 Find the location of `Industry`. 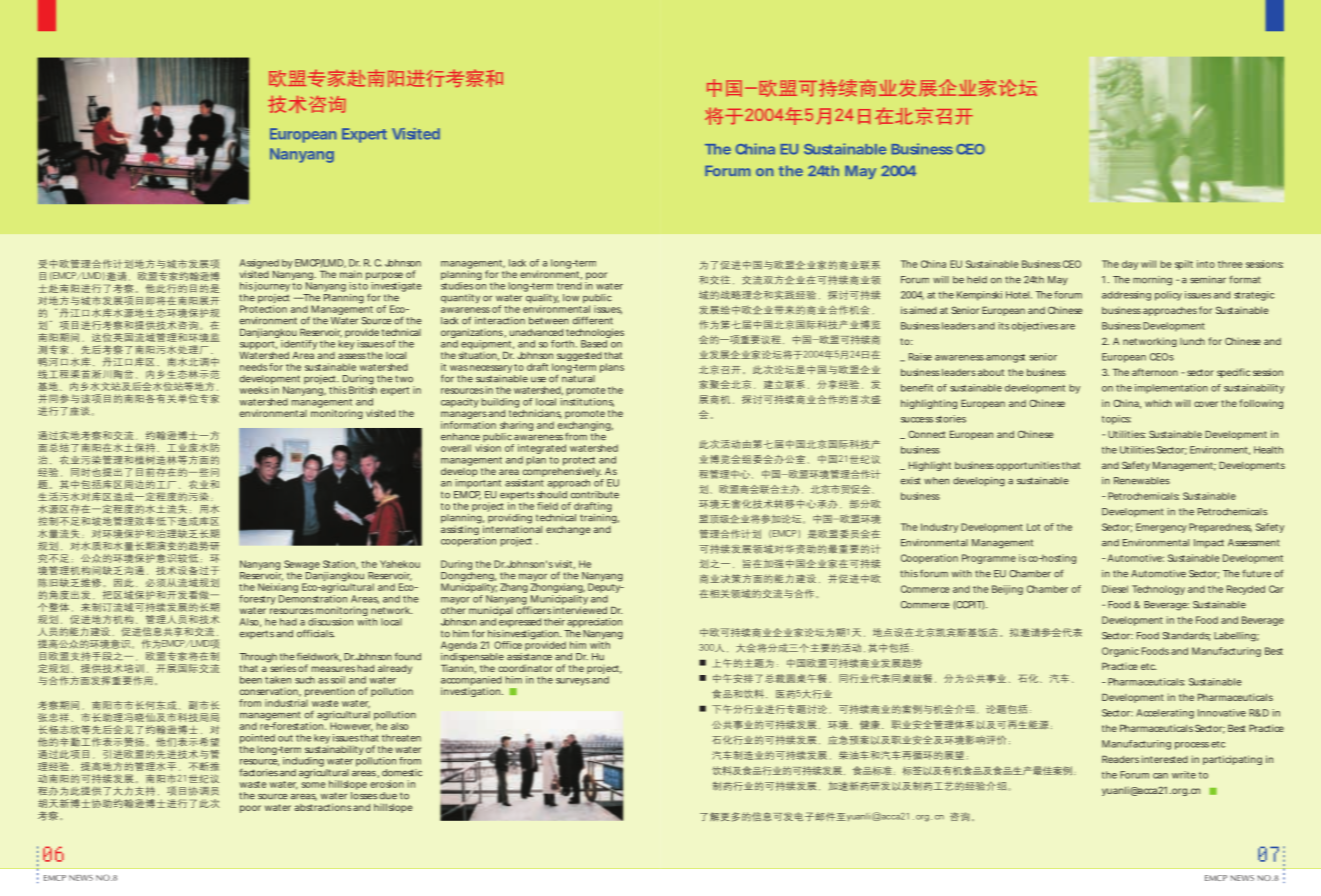

Industry is located at coordinates (939, 528).
